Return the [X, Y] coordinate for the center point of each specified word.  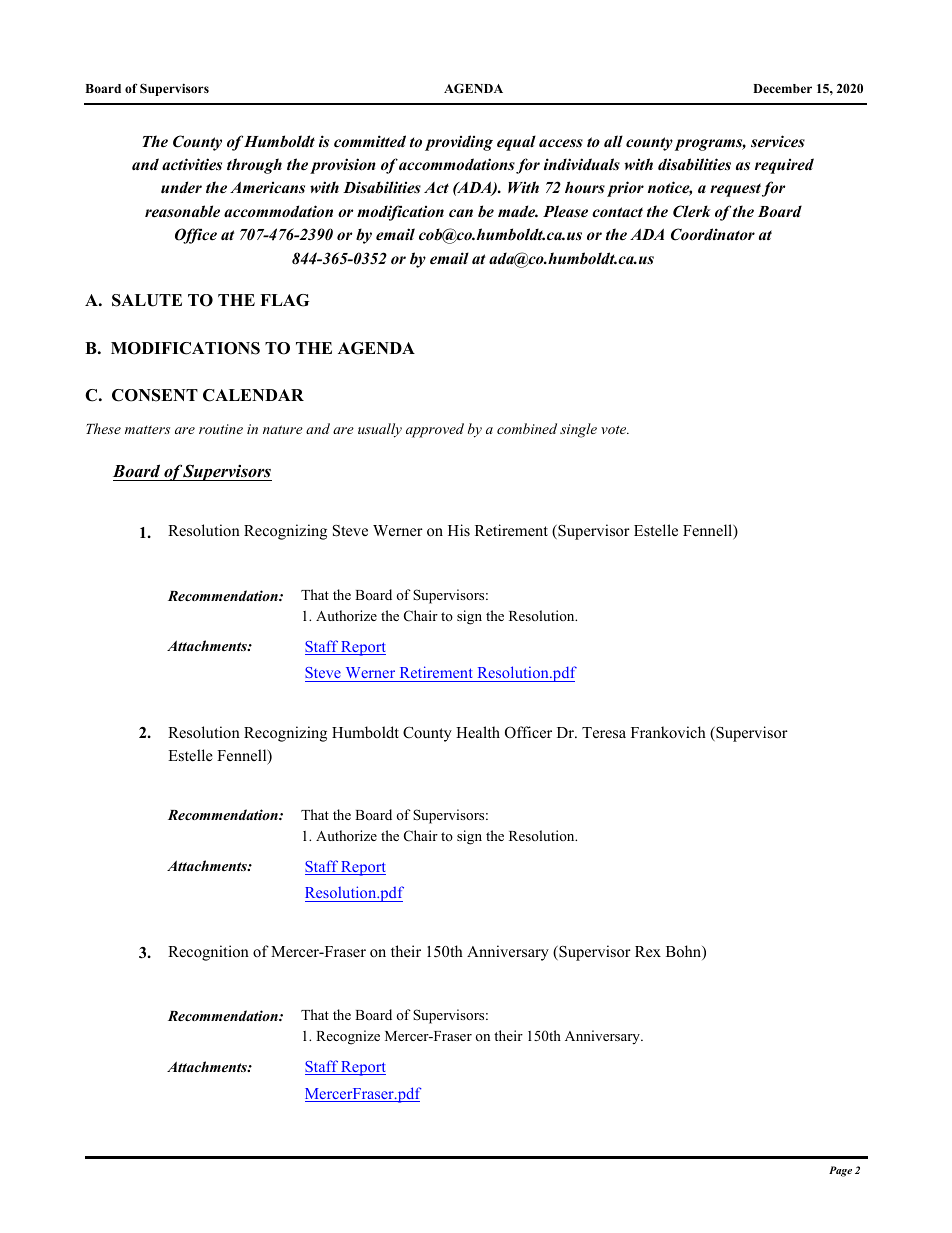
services [778, 141]
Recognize [348, 1037]
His [459, 530]
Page [840, 1171]
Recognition [208, 953]
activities [192, 164]
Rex [648, 951]
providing [459, 143]
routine [221, 429]
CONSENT [155, 395]
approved [435, 430]
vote [615, 429]
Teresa [604, 733]
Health [478, 732]
